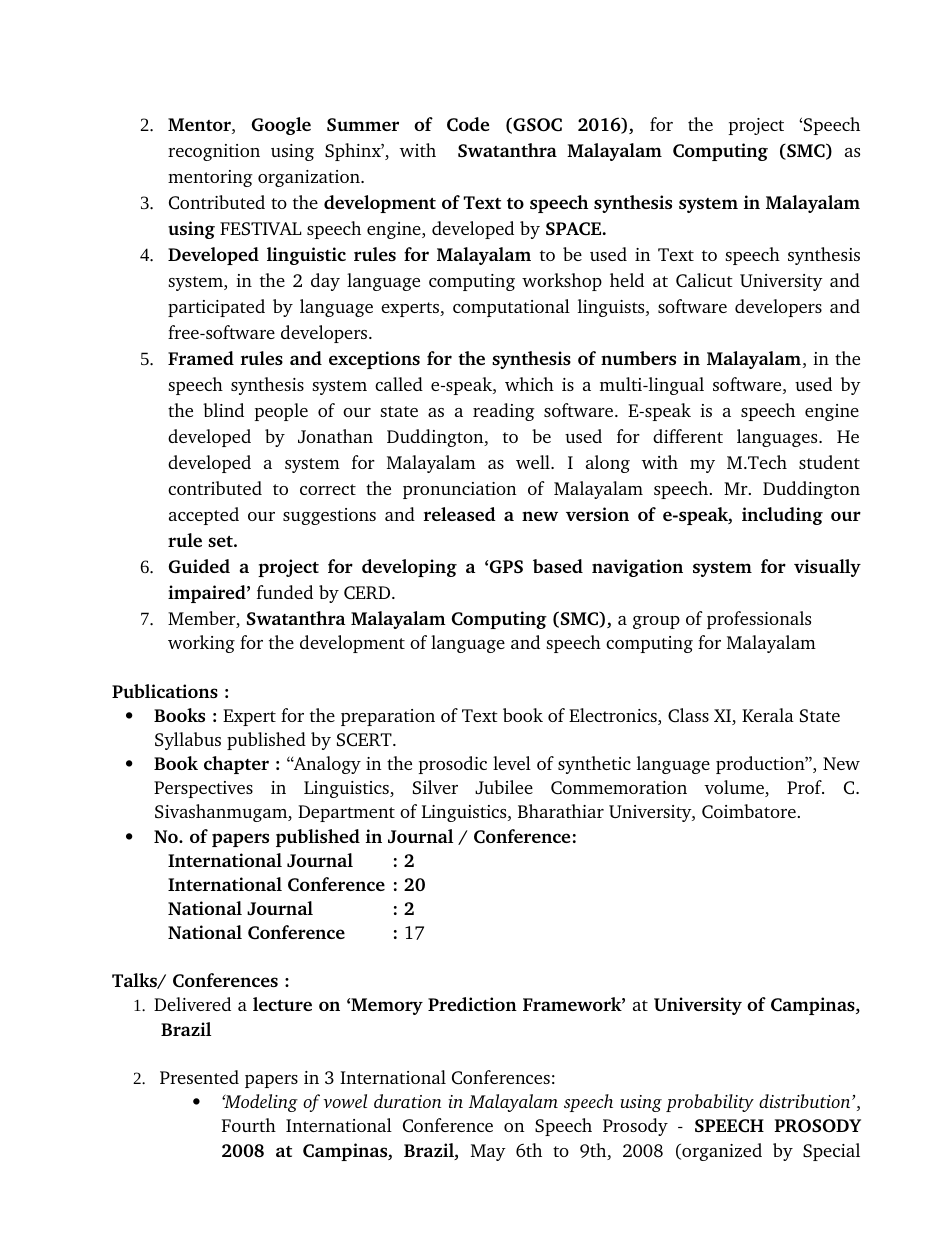  What do you see at coordinates (249, 1125) in the screenshot?
I see `Fourth` at bounding box center [249, 1125].
